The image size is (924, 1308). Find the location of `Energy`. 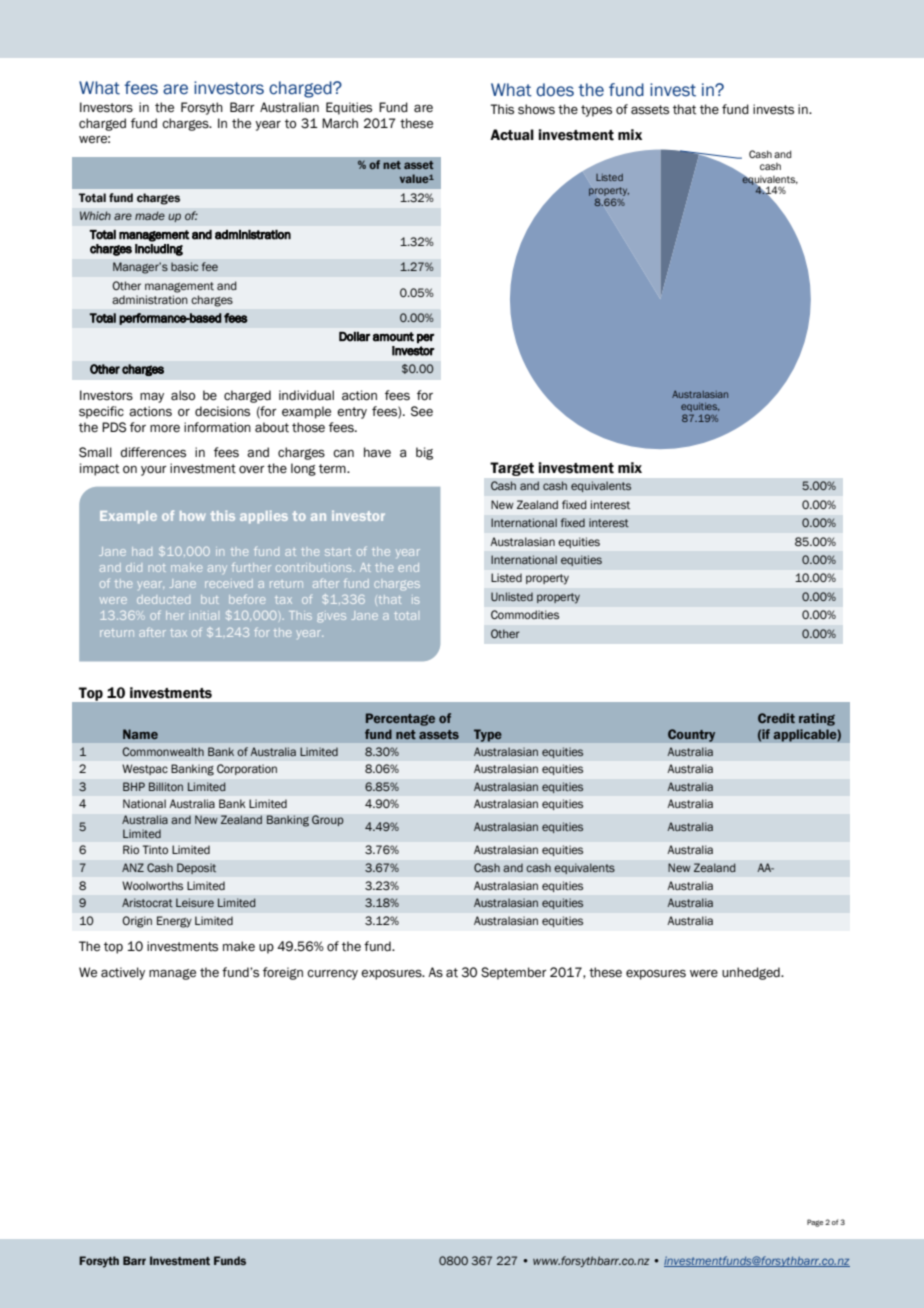

Energy is located at coordinates (174, 922).
